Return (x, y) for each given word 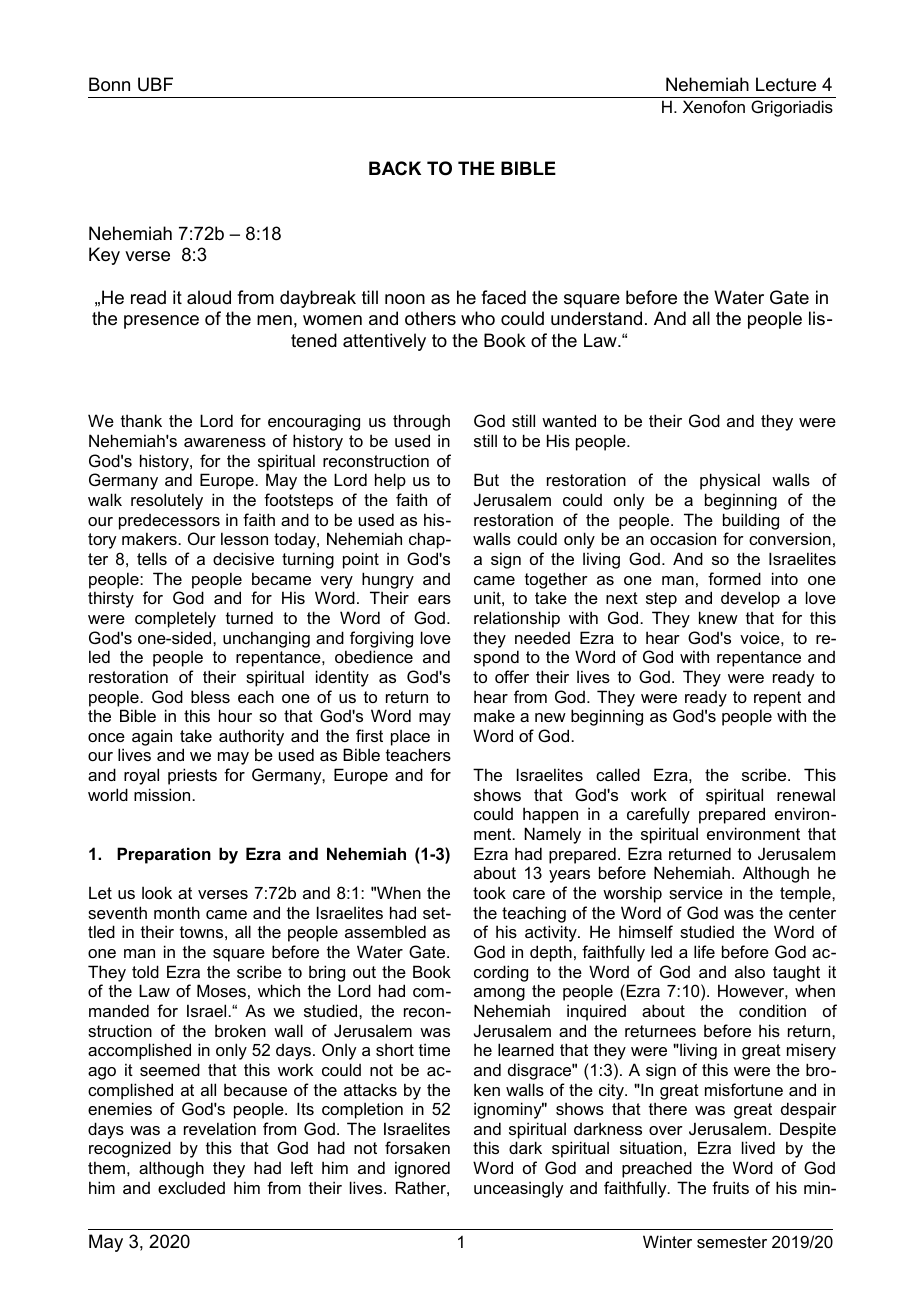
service (696, 892)
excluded (191, 1187)
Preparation (164, 855)
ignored (422, 1169)
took (489, 892)
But (486, 479)
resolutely (167, 501)
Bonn (109, 84)
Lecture (786, 84)
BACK (395, 168)
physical (730, 481)
